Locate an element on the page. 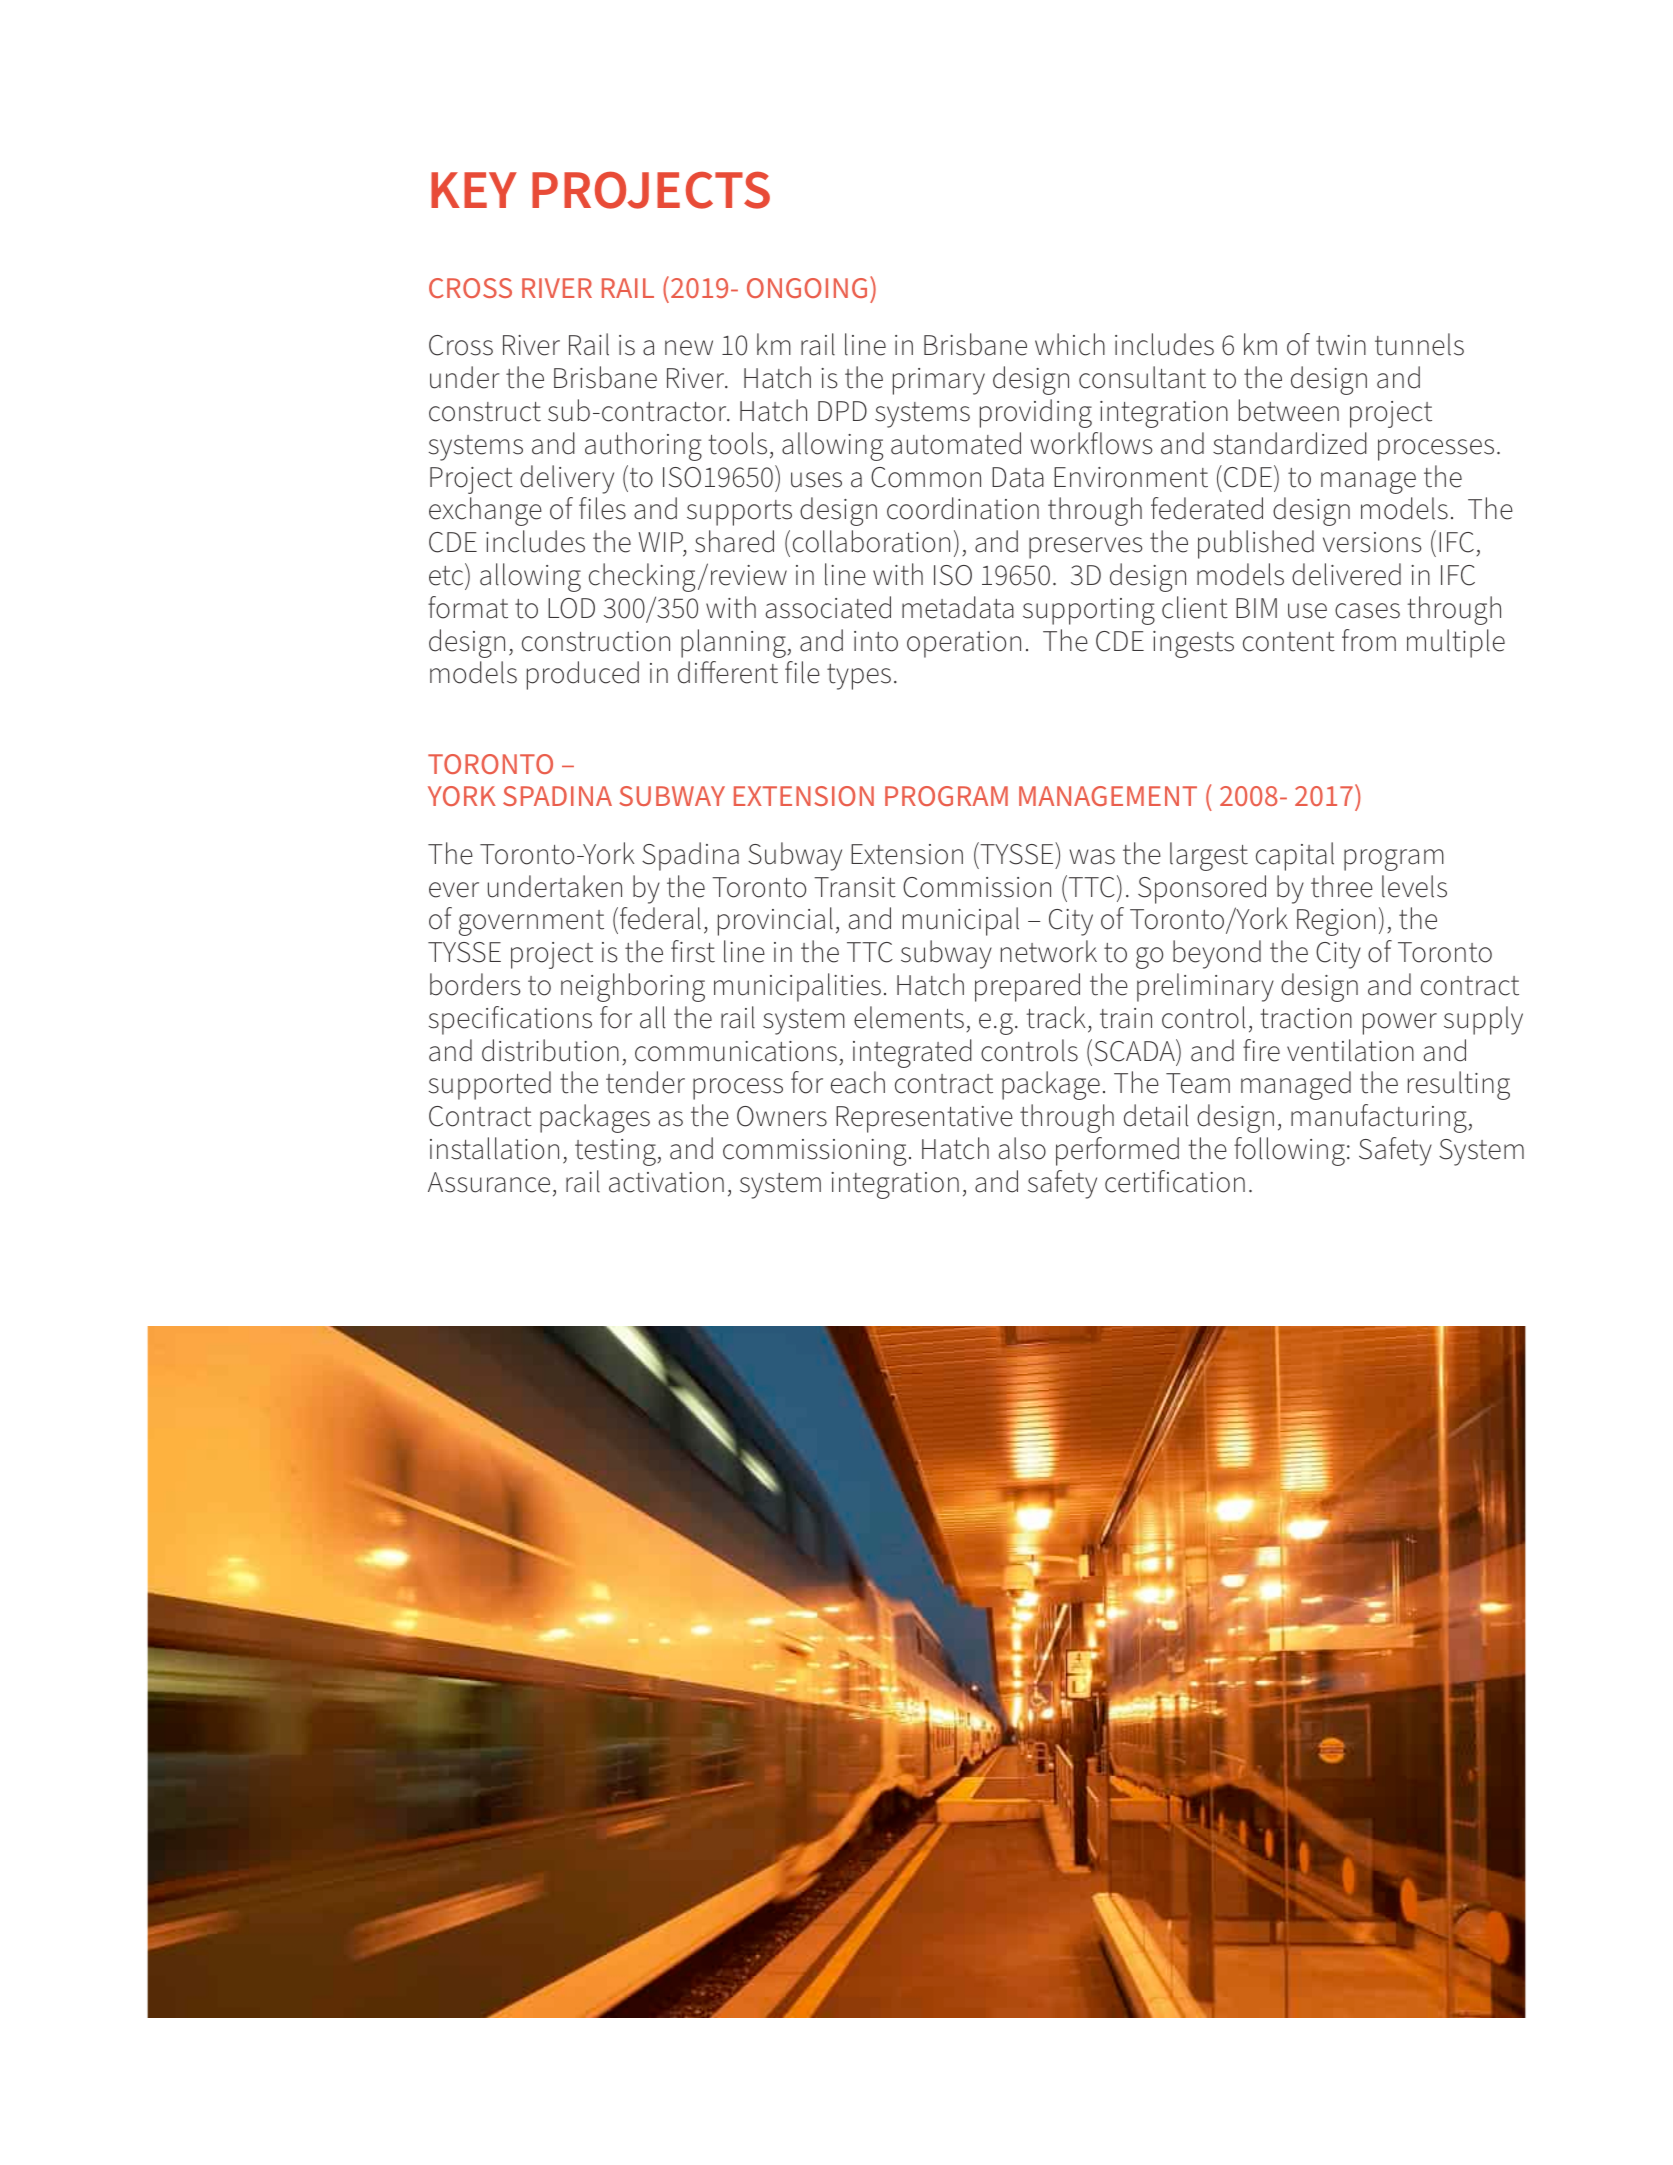  also is located at coordinates (1022, 1148).
